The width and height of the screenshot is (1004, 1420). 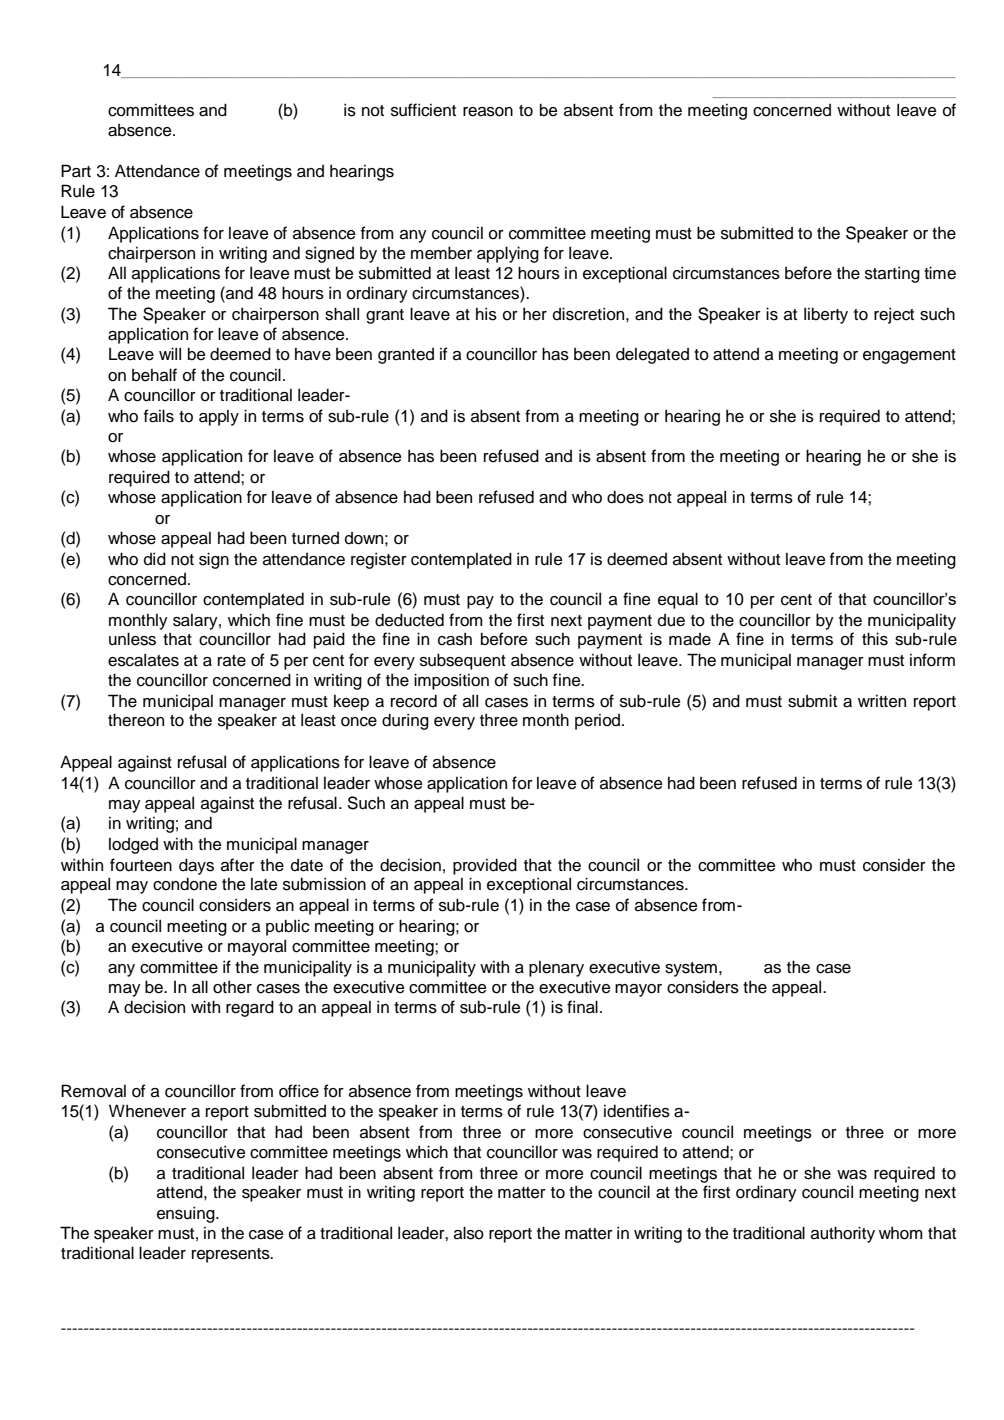 What do you see at coordinates (463, 661) in the screenshot?
I see `subsequent` at bounding box center [463, 661].
